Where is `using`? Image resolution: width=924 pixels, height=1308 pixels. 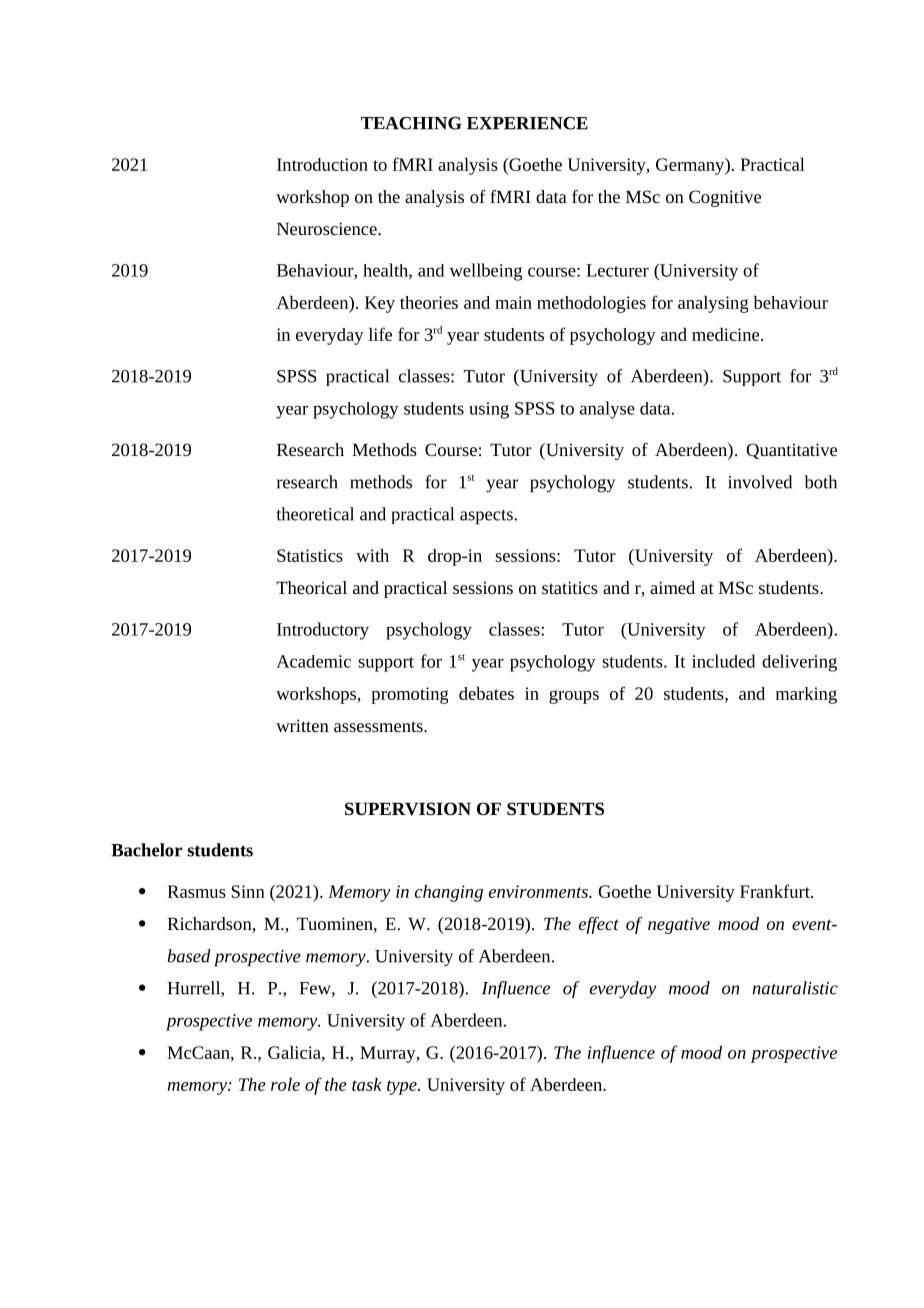
using is located at coordinates (489, 410).
